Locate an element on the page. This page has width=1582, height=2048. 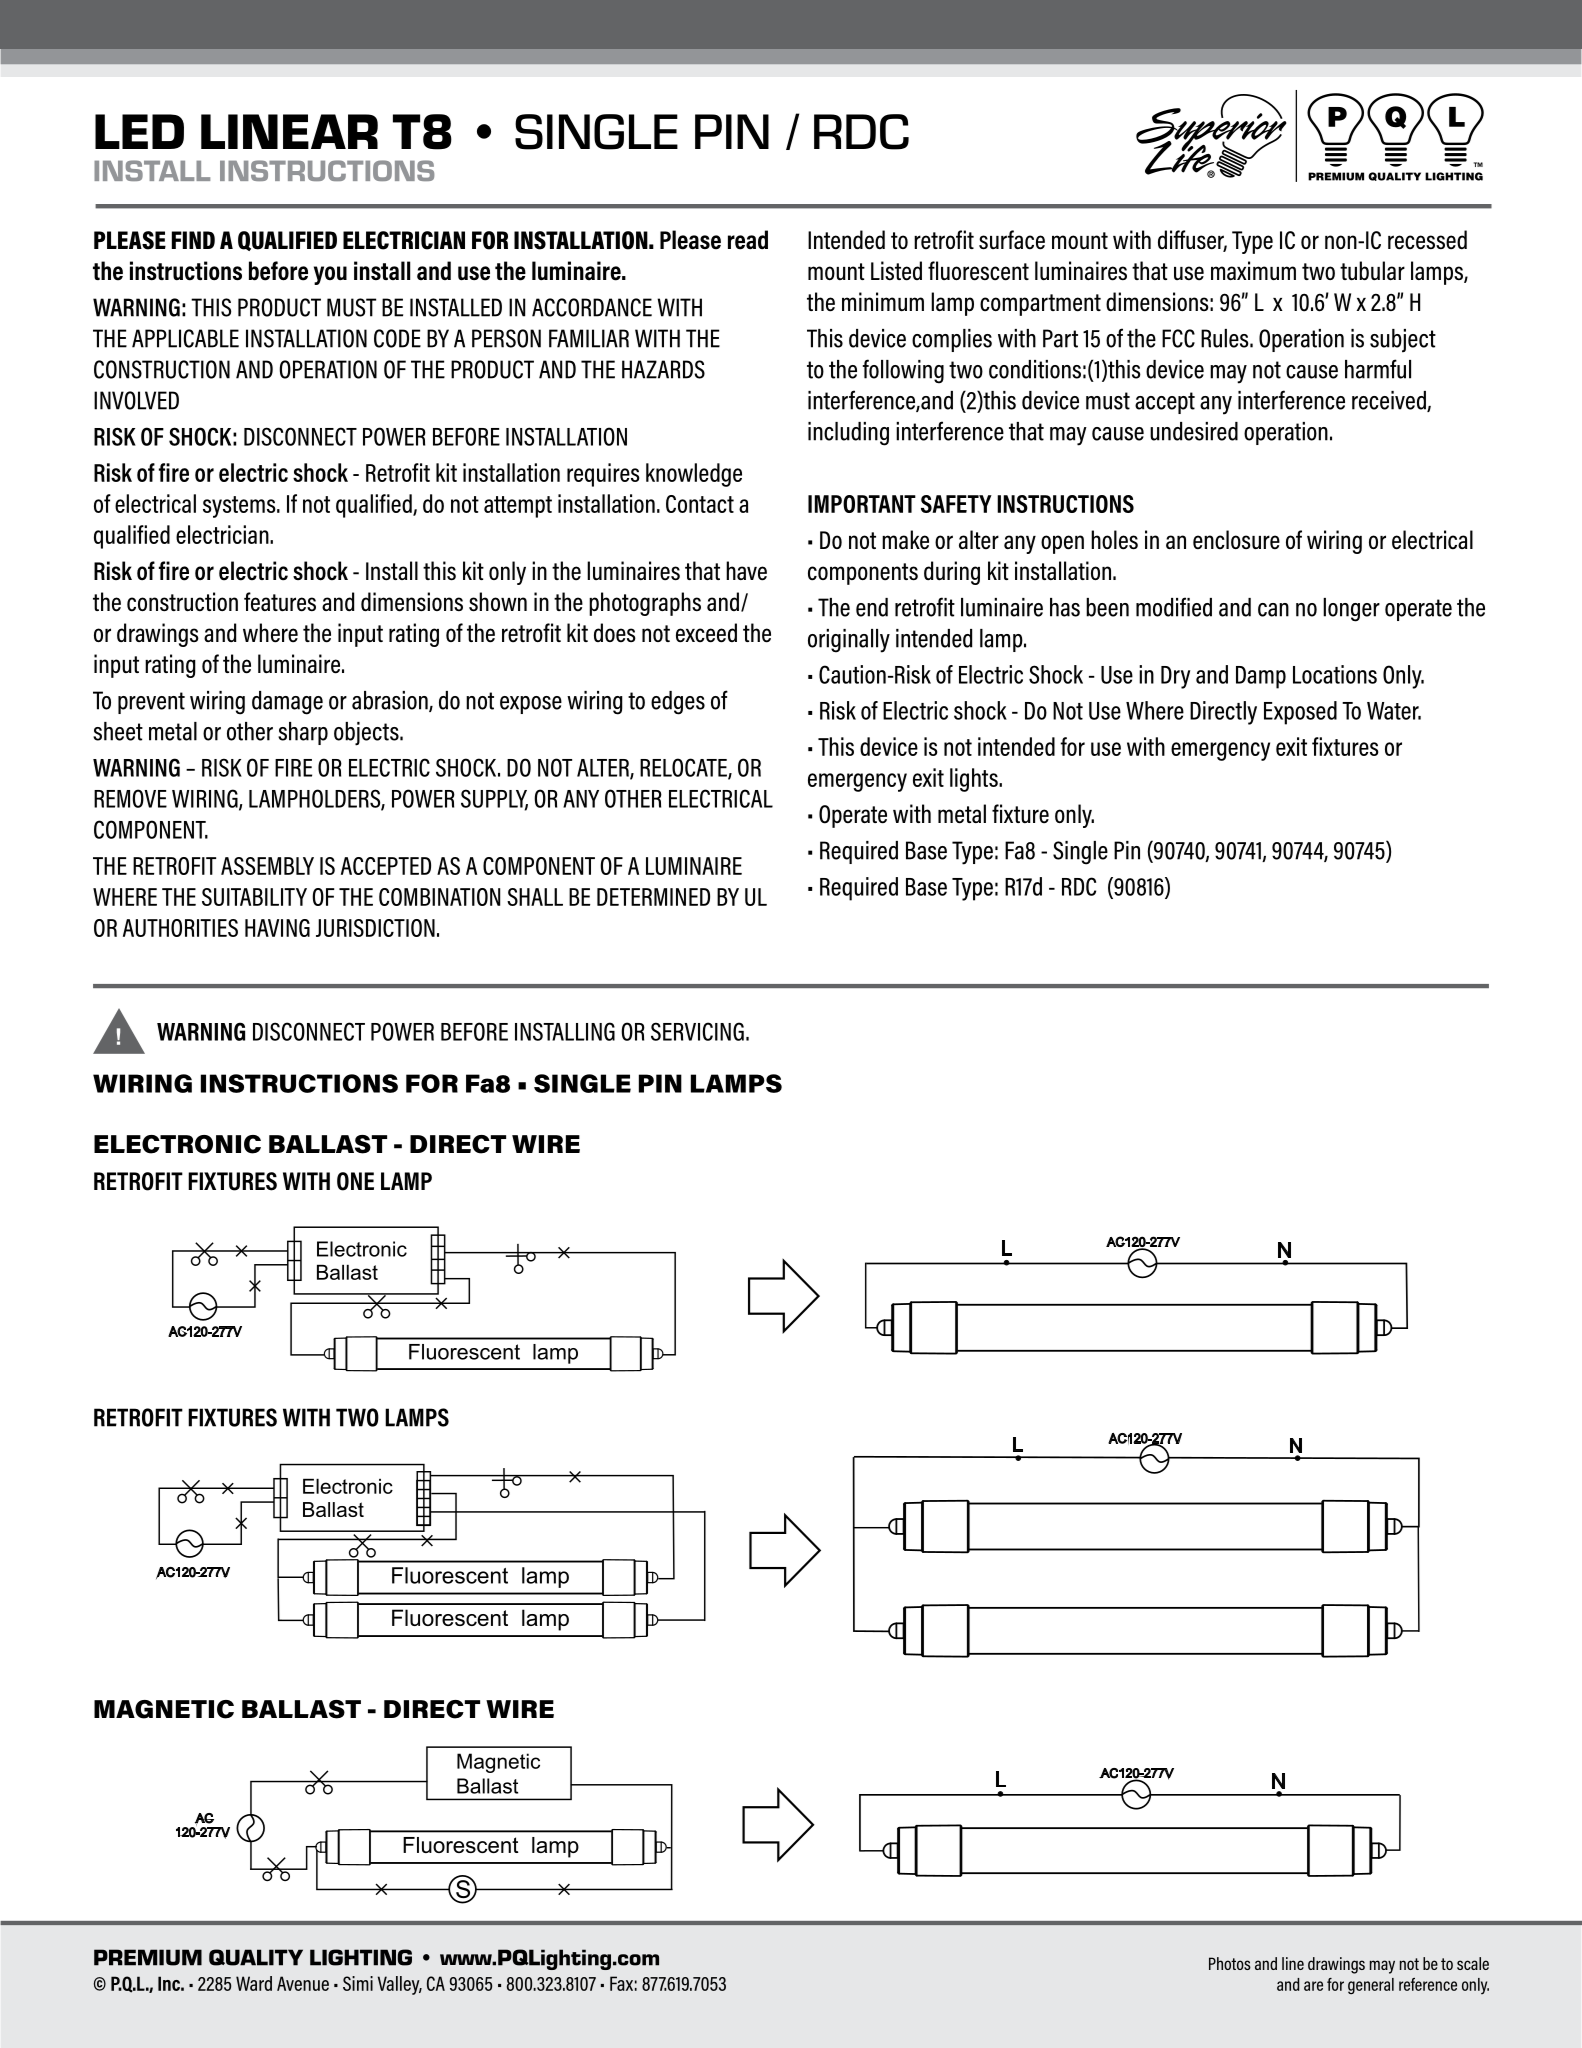
damage is located at coordinates (287, 703).
